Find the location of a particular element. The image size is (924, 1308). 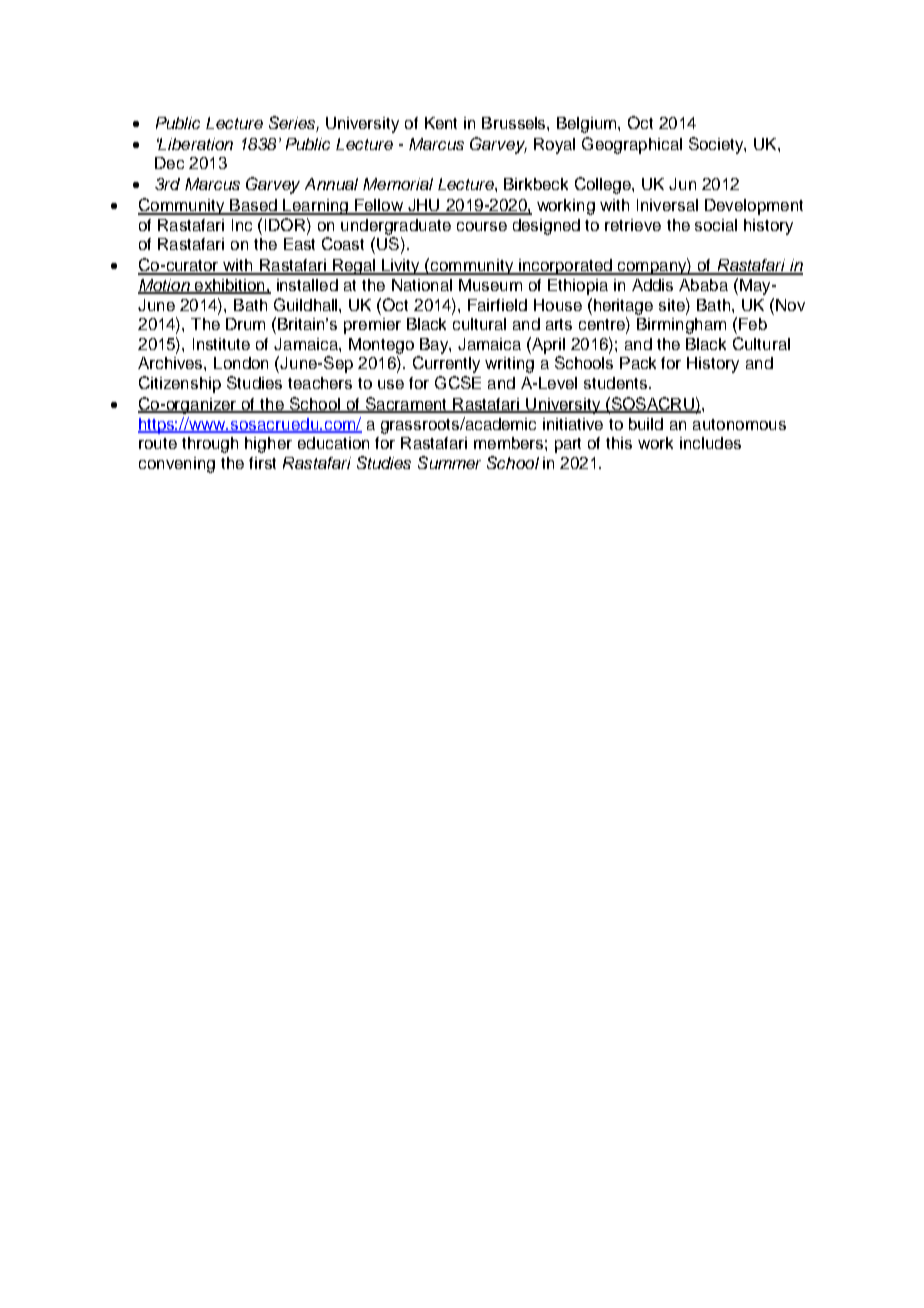

Kent is located at coordinates (441, 123).
